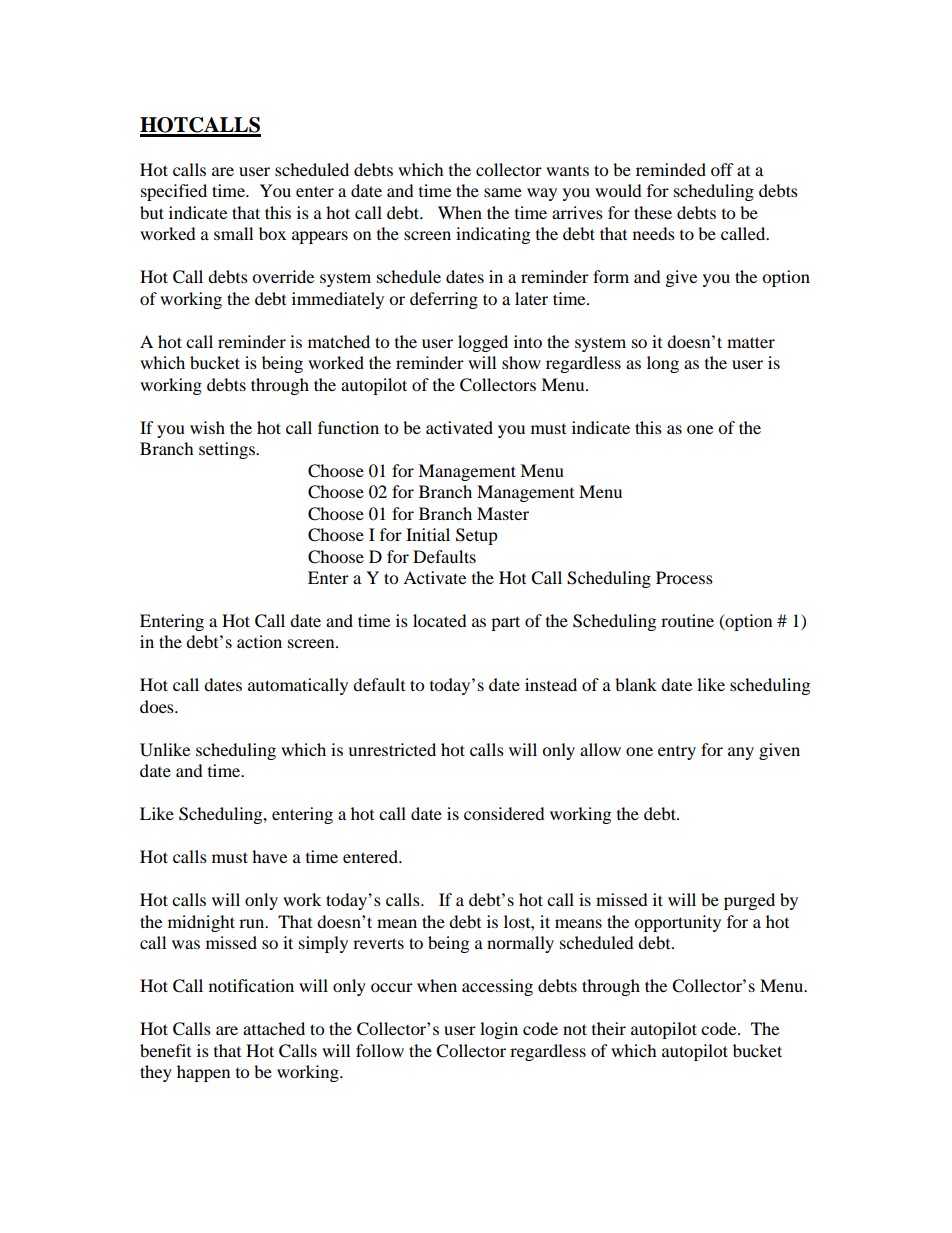 This page has width=952, height=1233. Describe the element at coordinates (203, 1073) in the page. I see `happen` at that location.
